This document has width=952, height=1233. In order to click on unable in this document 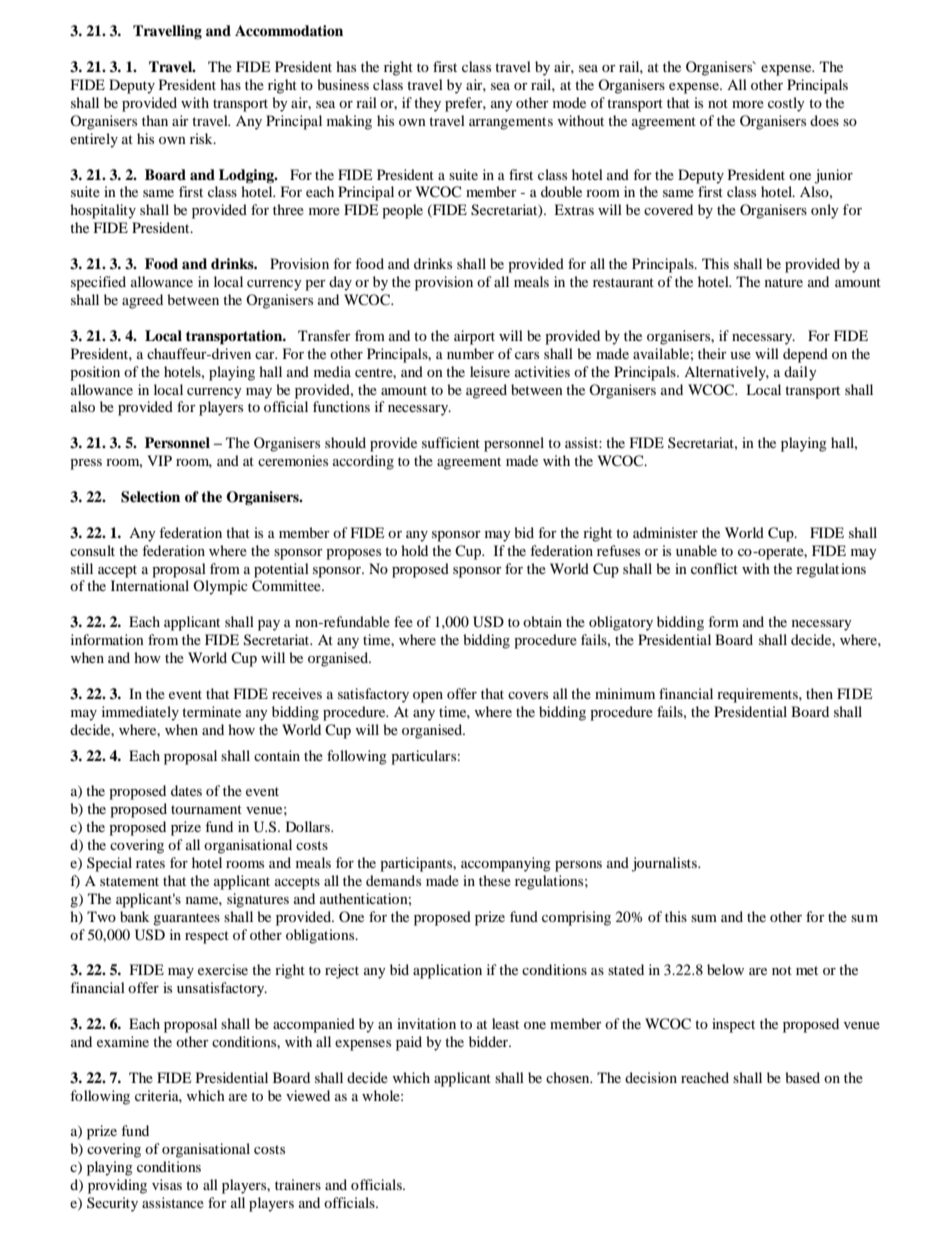, I will do `click(696, 550)`.
